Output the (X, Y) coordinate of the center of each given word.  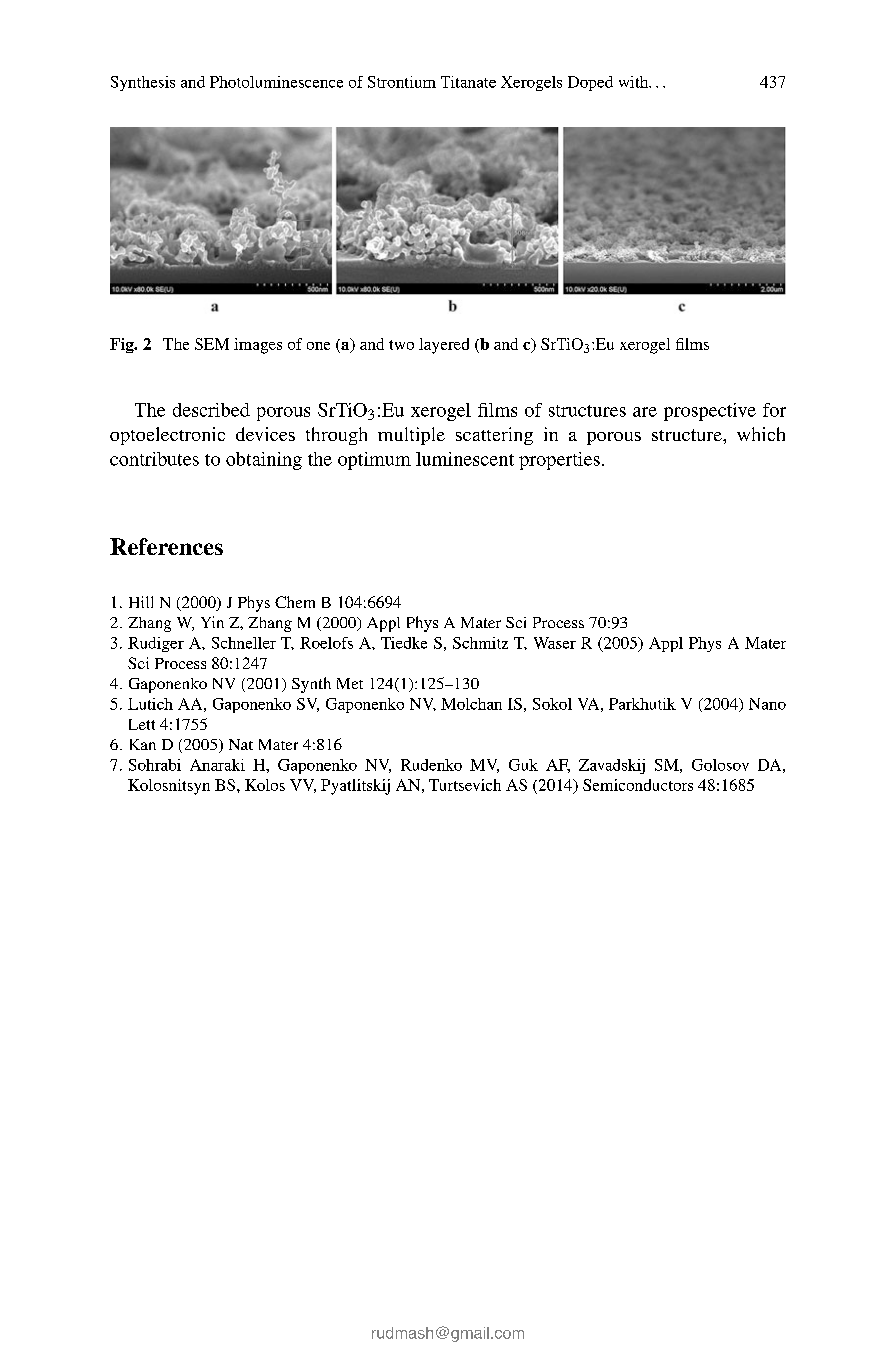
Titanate (468, 82)
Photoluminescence (276, 82)
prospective (710, 412)
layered (444, 346)
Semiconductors (638, 785)
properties (559, 461)
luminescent (465, 459)
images (258, 346)
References (166, 546)
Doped (590, 83)
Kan (143, 744)
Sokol (552, 704)
